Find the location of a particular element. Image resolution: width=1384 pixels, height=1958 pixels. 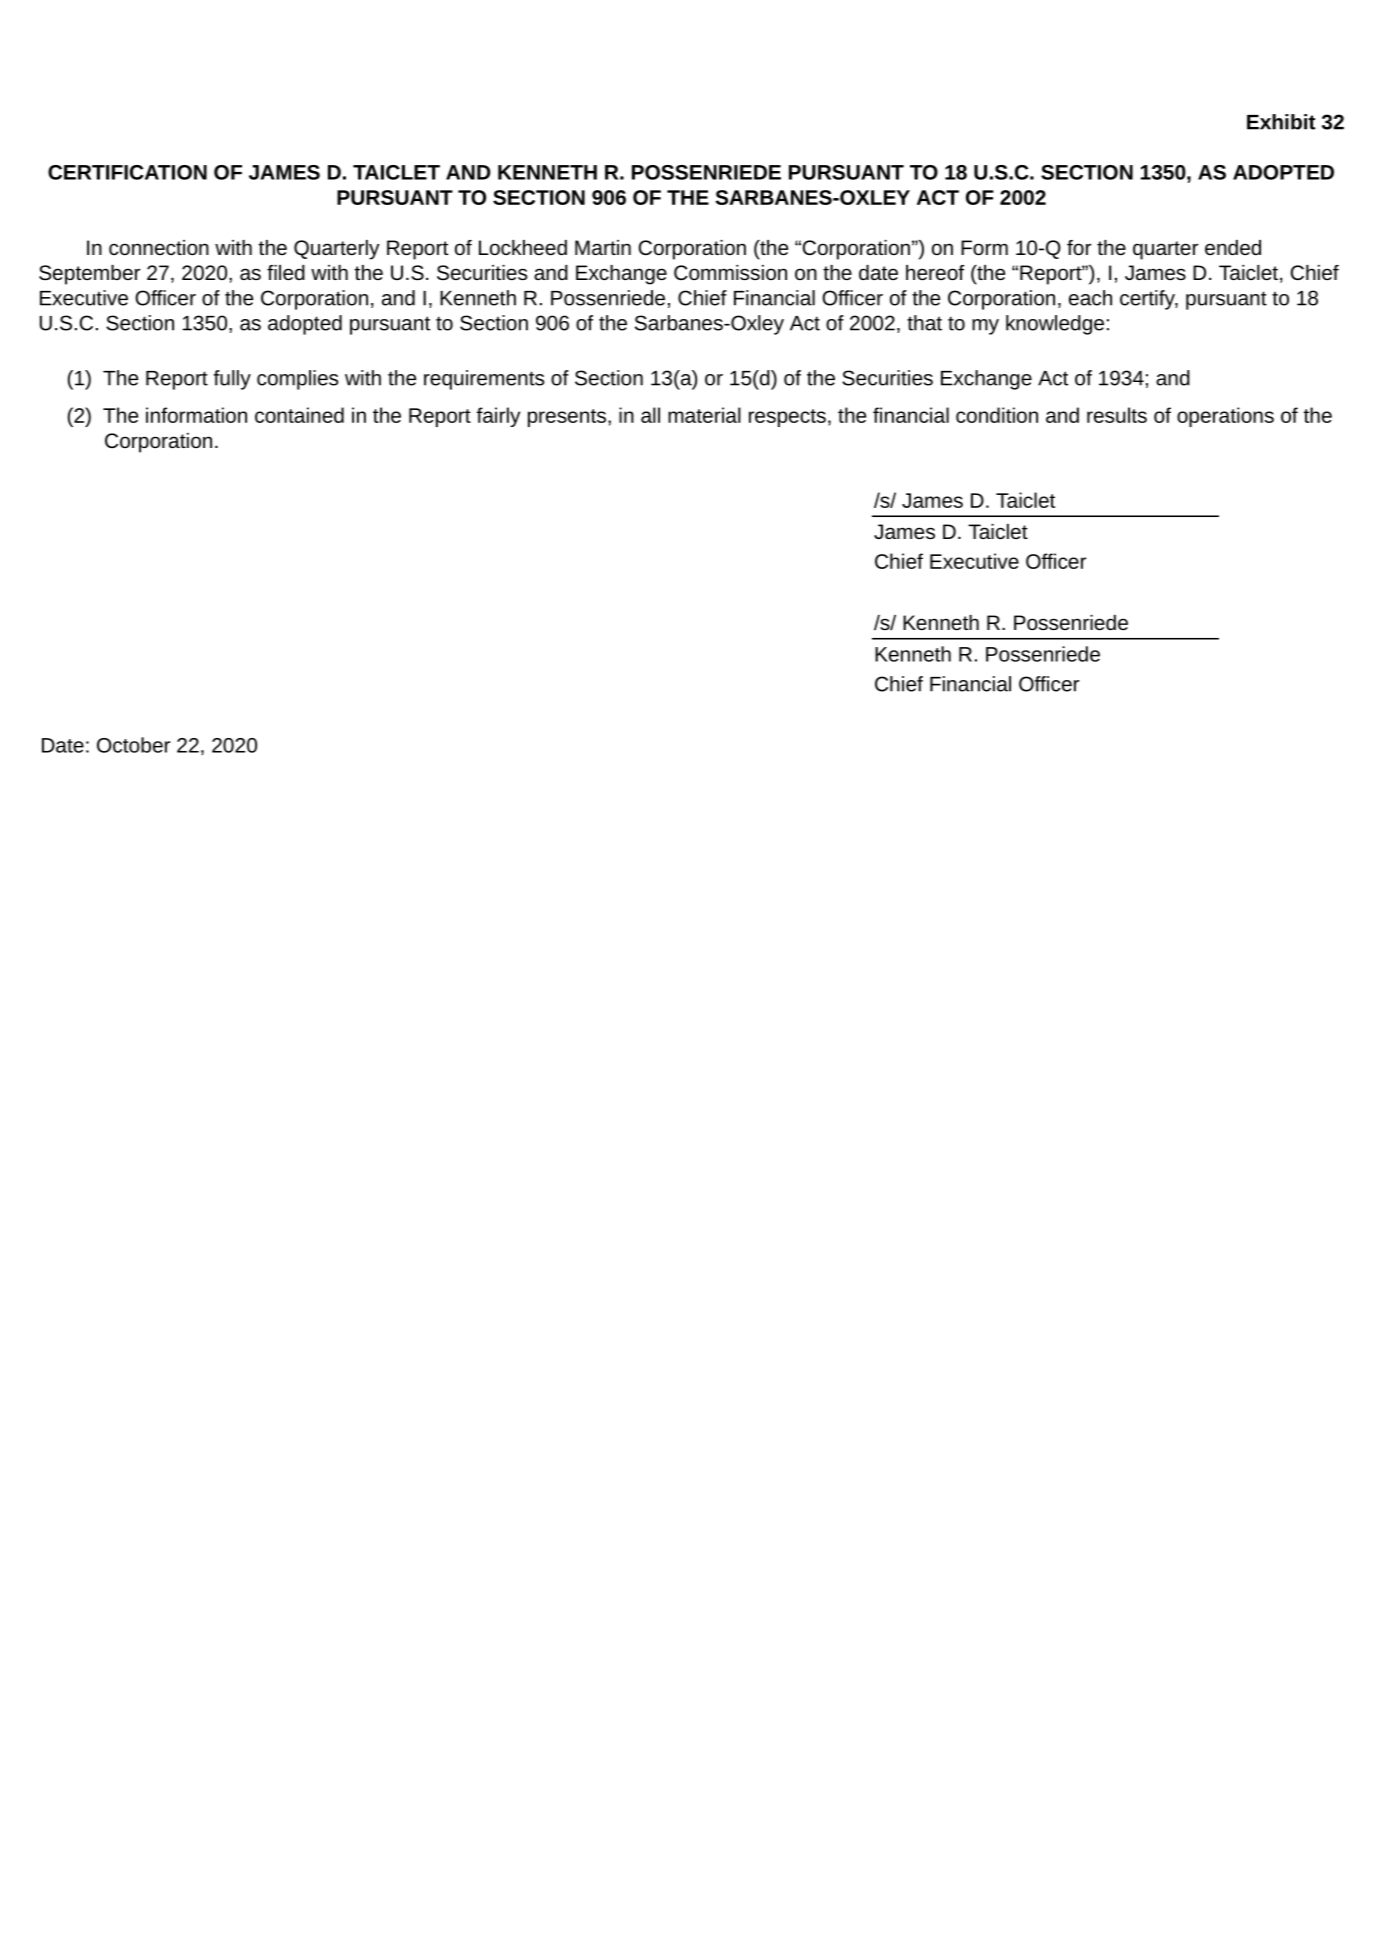

October is located at coordinates (133, 745).
